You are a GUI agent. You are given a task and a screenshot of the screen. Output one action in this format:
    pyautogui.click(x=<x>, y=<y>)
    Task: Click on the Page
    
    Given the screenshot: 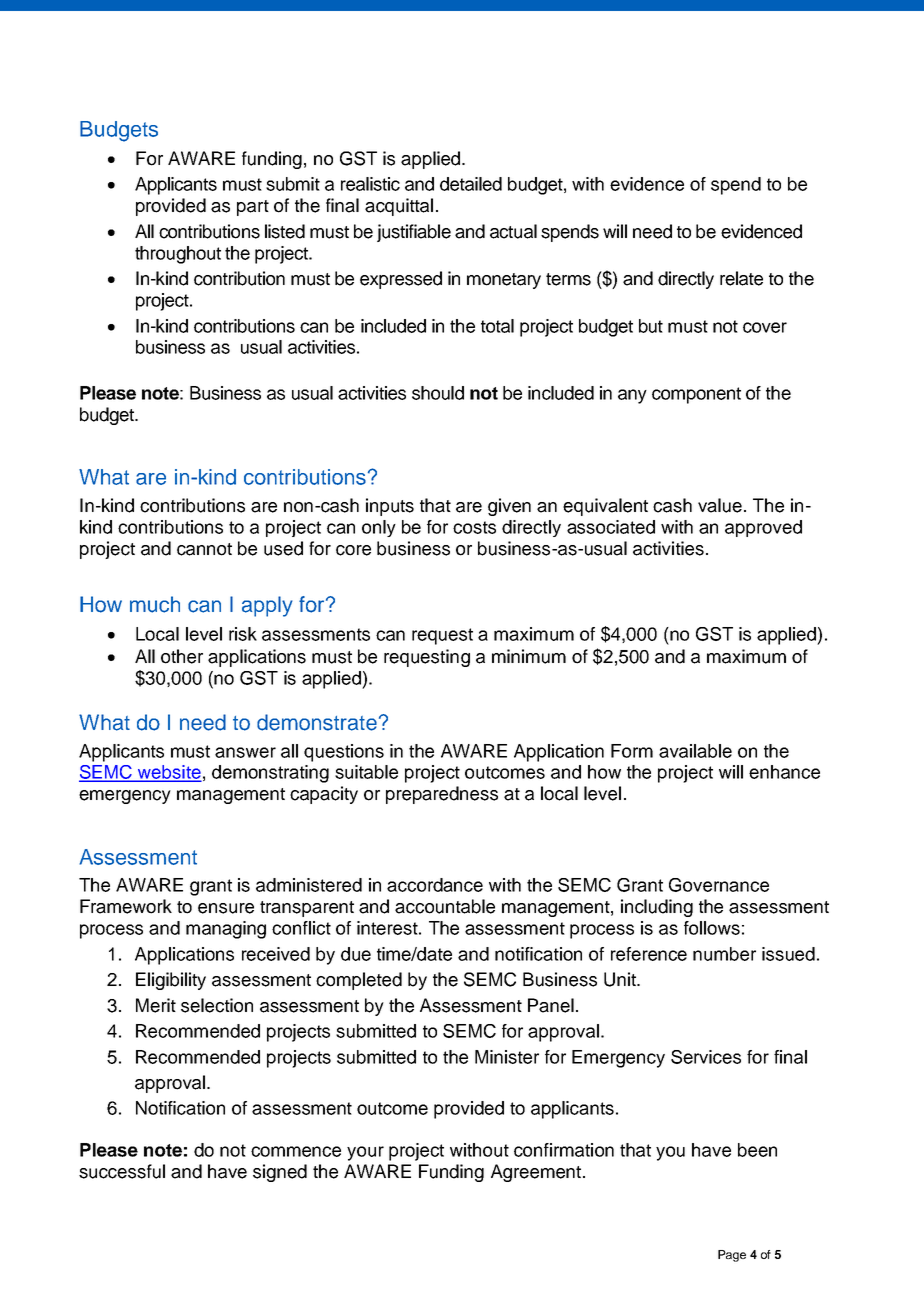 What is the action you would take?
    pyautogui.click(x=732, y=1256)
